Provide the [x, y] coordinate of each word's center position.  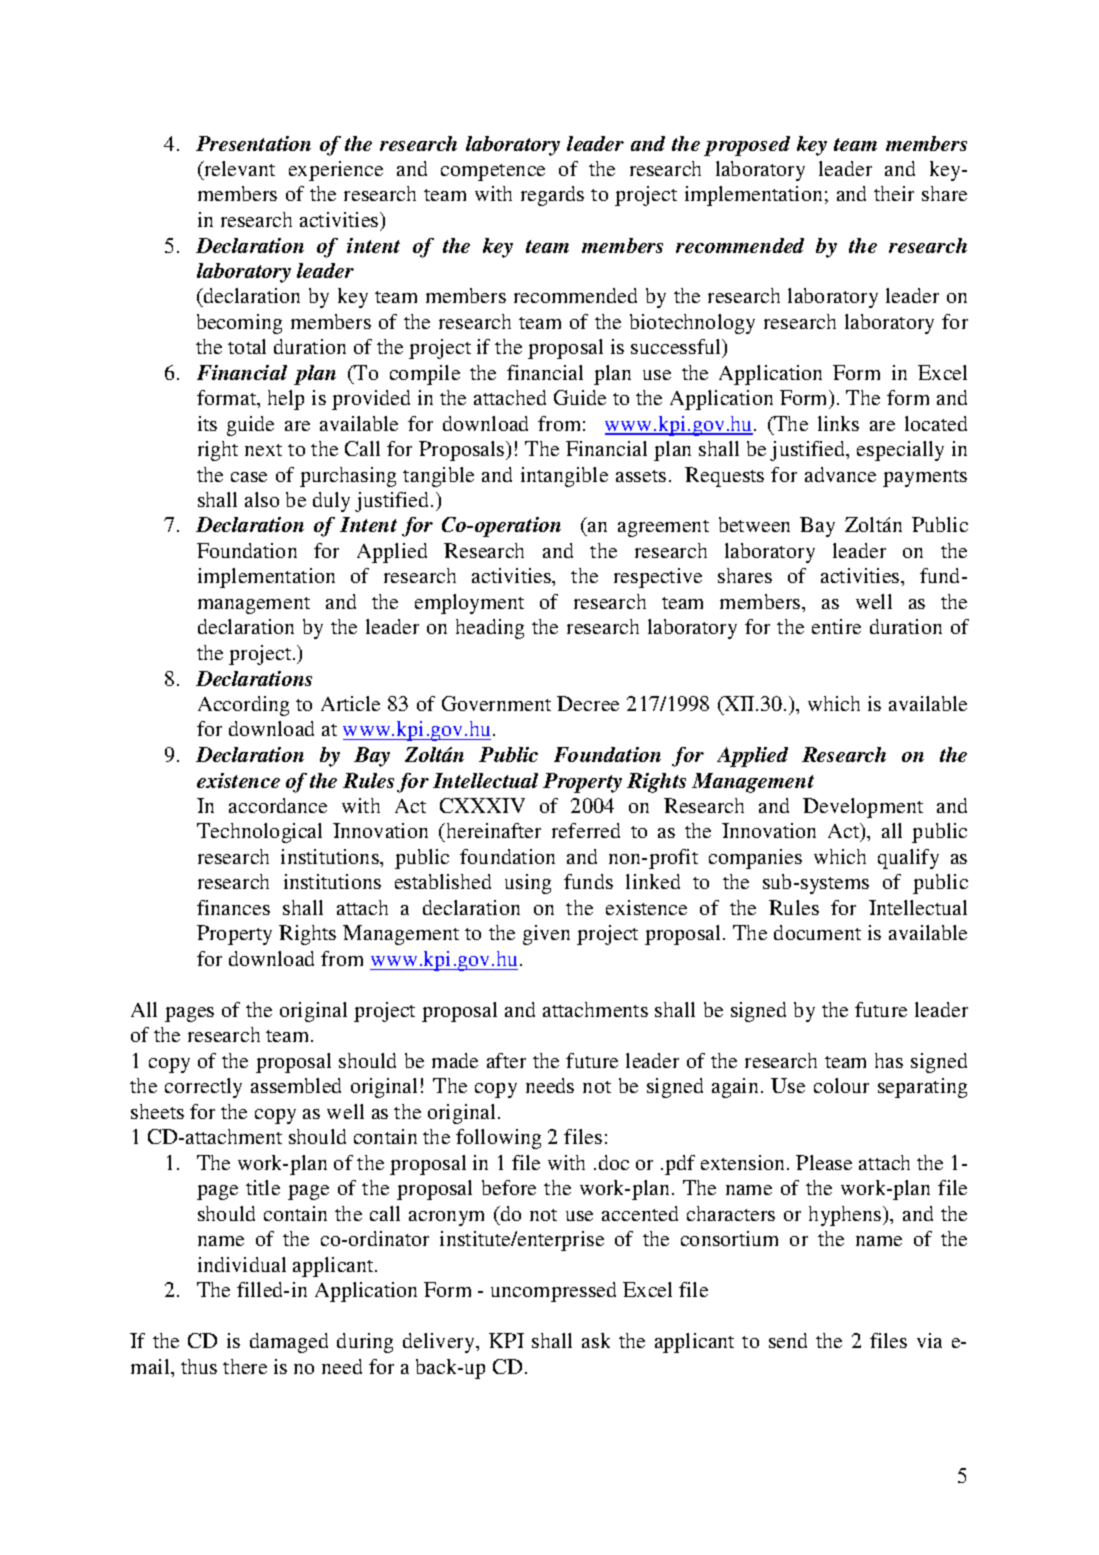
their [894, 193]
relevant [238, 168]
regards [552, 196]
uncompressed [553, 1292]
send [788, 1340]
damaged [289, 1343]
